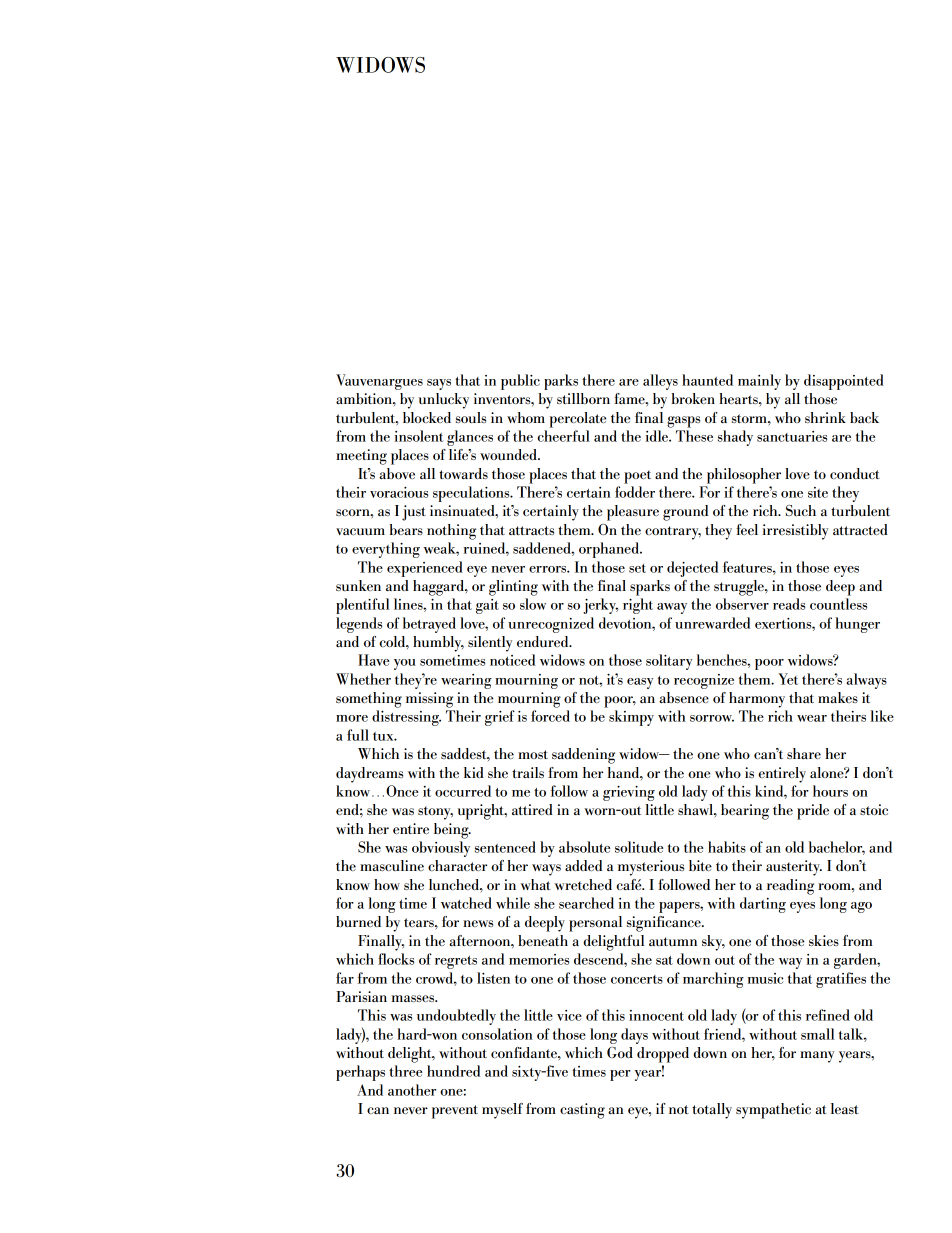 The height and width of the document is (1233, 952). What do you see at coordinates (825, 417) in the document?
I see `shrink` at bounding box center [825, 417].
